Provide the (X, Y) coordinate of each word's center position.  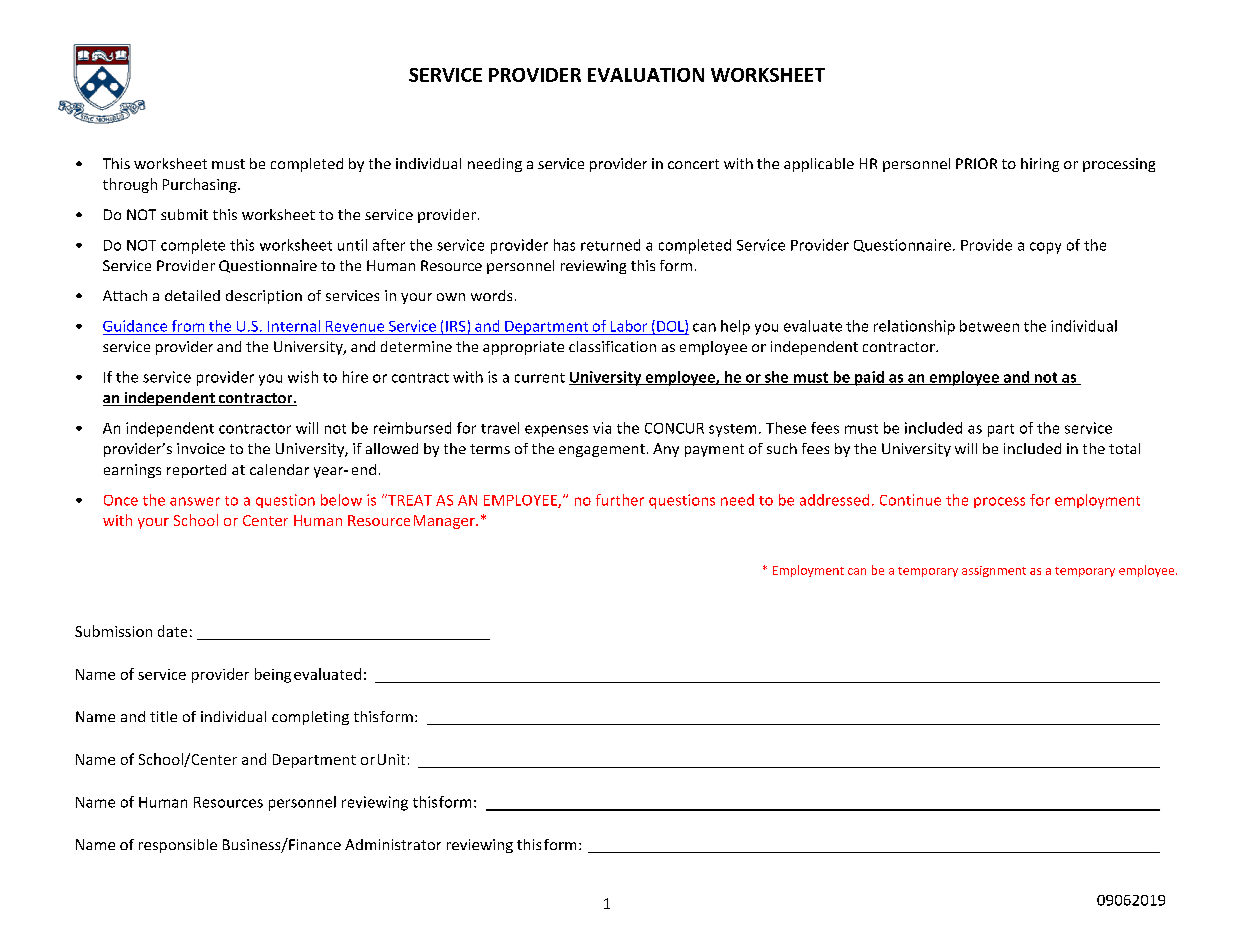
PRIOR (976, 163)
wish (303, 377)
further (620, 500)
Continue (910, 500)
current (540, 378)
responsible (178, 846)
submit (184, 214)
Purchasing (201, 185)
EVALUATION (646, 75)
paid (869, 378)
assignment (994, 571)
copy (1045, 248)
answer (195, 501)
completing (310, 718)
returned (610, 245)
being (273, 675)
